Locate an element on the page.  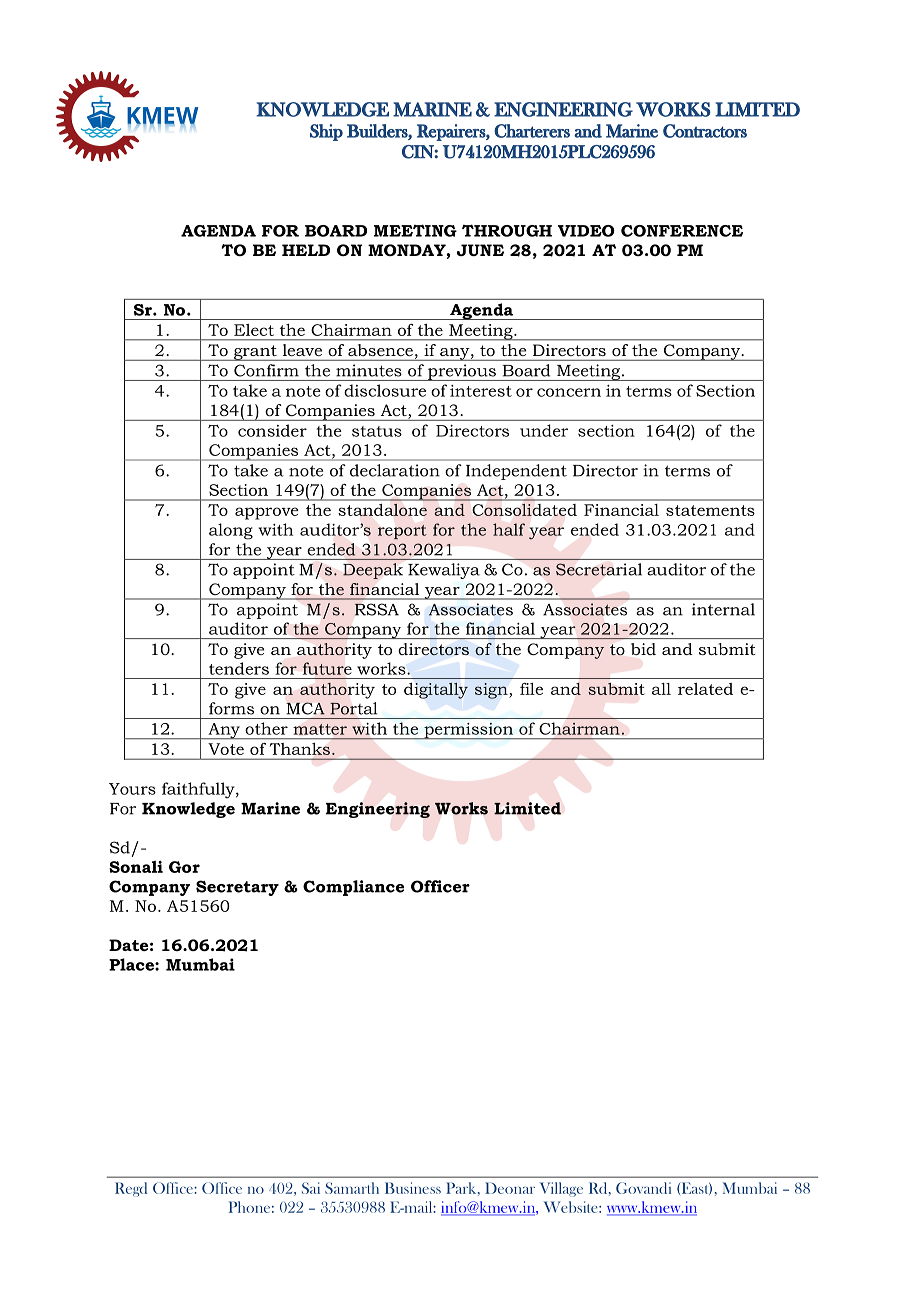
Contractors is located at coordinates (705, 131).
